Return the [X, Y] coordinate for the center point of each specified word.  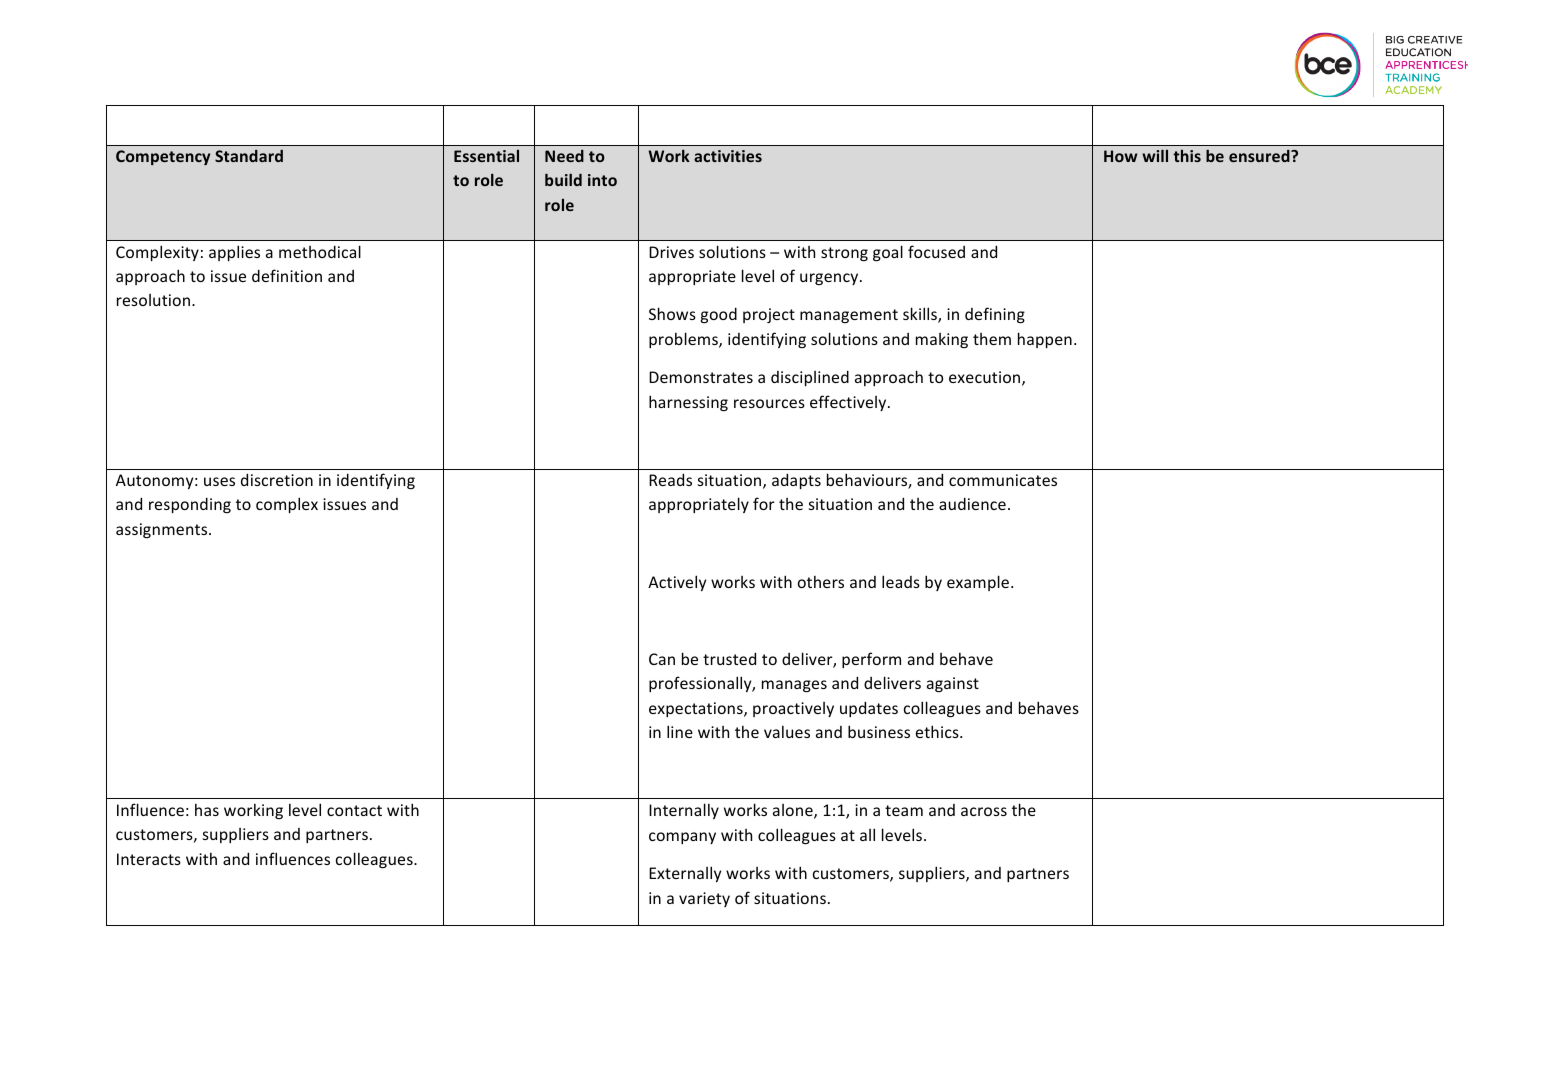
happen [1045, 340]
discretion [277, 479]
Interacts [149, 859]
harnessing [688, 403]
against [953, 684]
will [1155, 155]
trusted [729, 658]
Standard [249, 156]
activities [728, 156]
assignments [163, 530]
